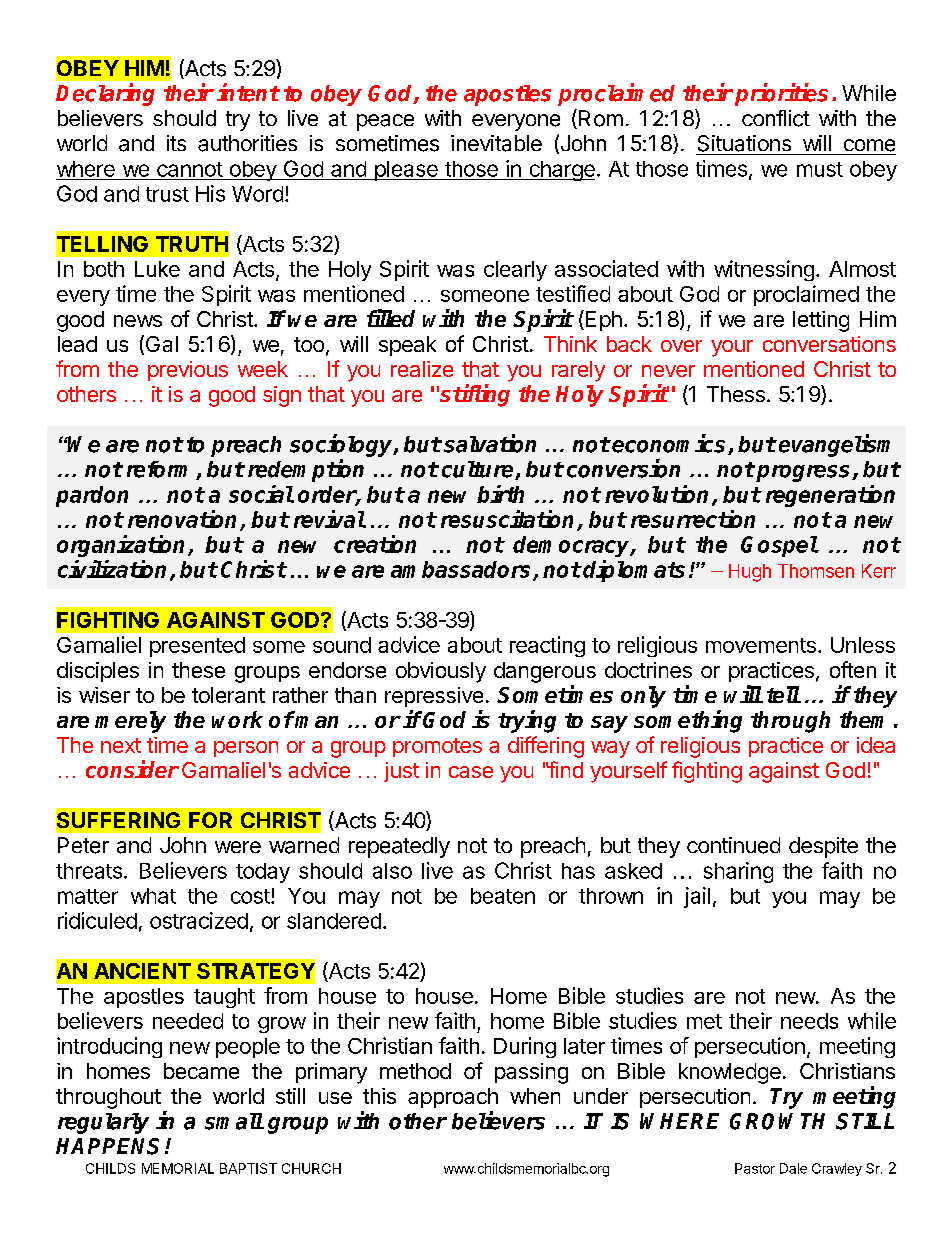 This page has width=952, height=1233. I want to click on approach, so click(453, 1098).
